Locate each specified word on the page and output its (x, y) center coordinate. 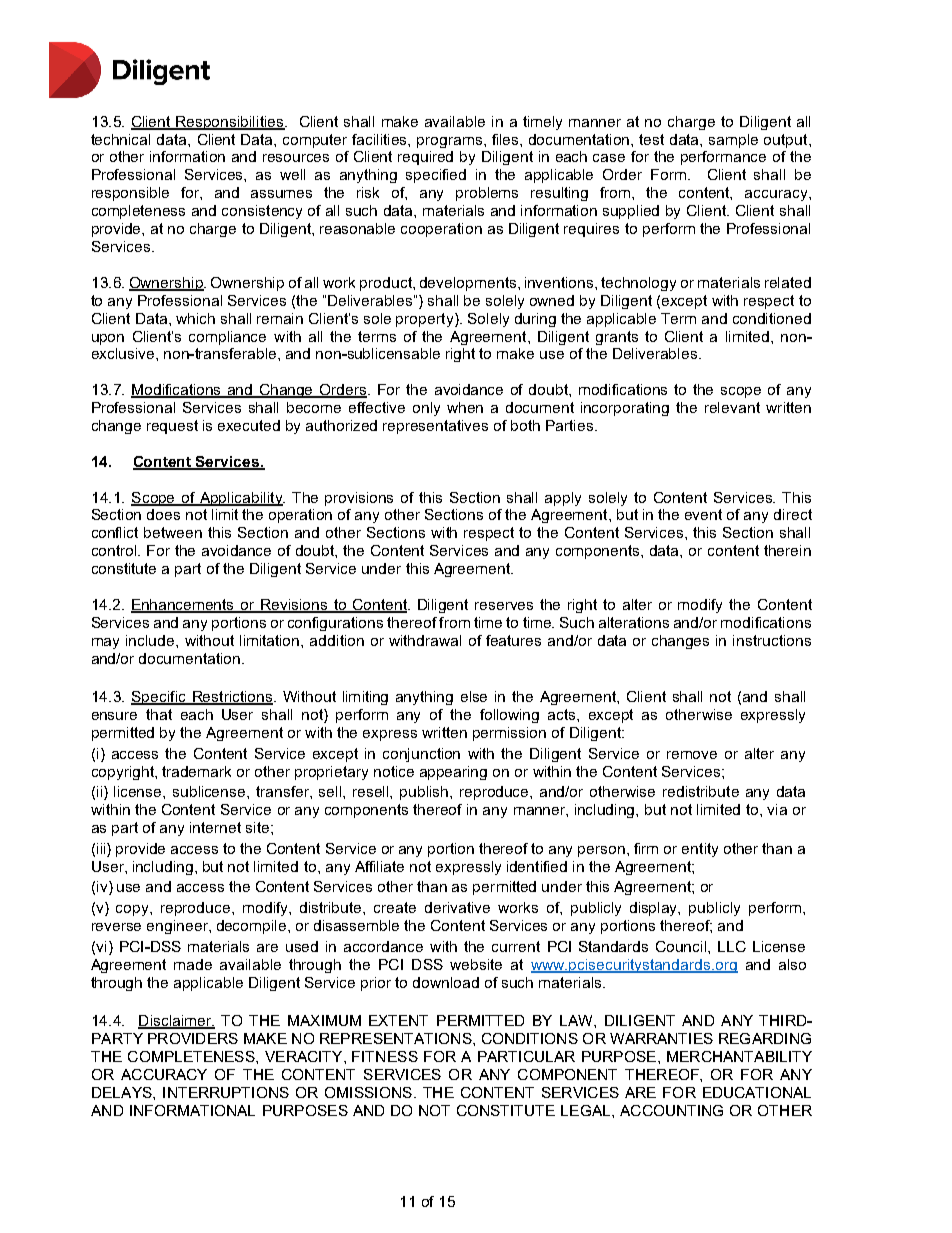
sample (733, 141)
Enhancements (184, 606)
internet (215, 827)
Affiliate (379, 866)
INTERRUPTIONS (226, 1092)
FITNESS (385, 1056)
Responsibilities (230, 123)
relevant (732, 407)
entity (700, 850)
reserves (504, 606)
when (465, 407)
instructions (772, 640)
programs (451, 142)
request (172, 427)
